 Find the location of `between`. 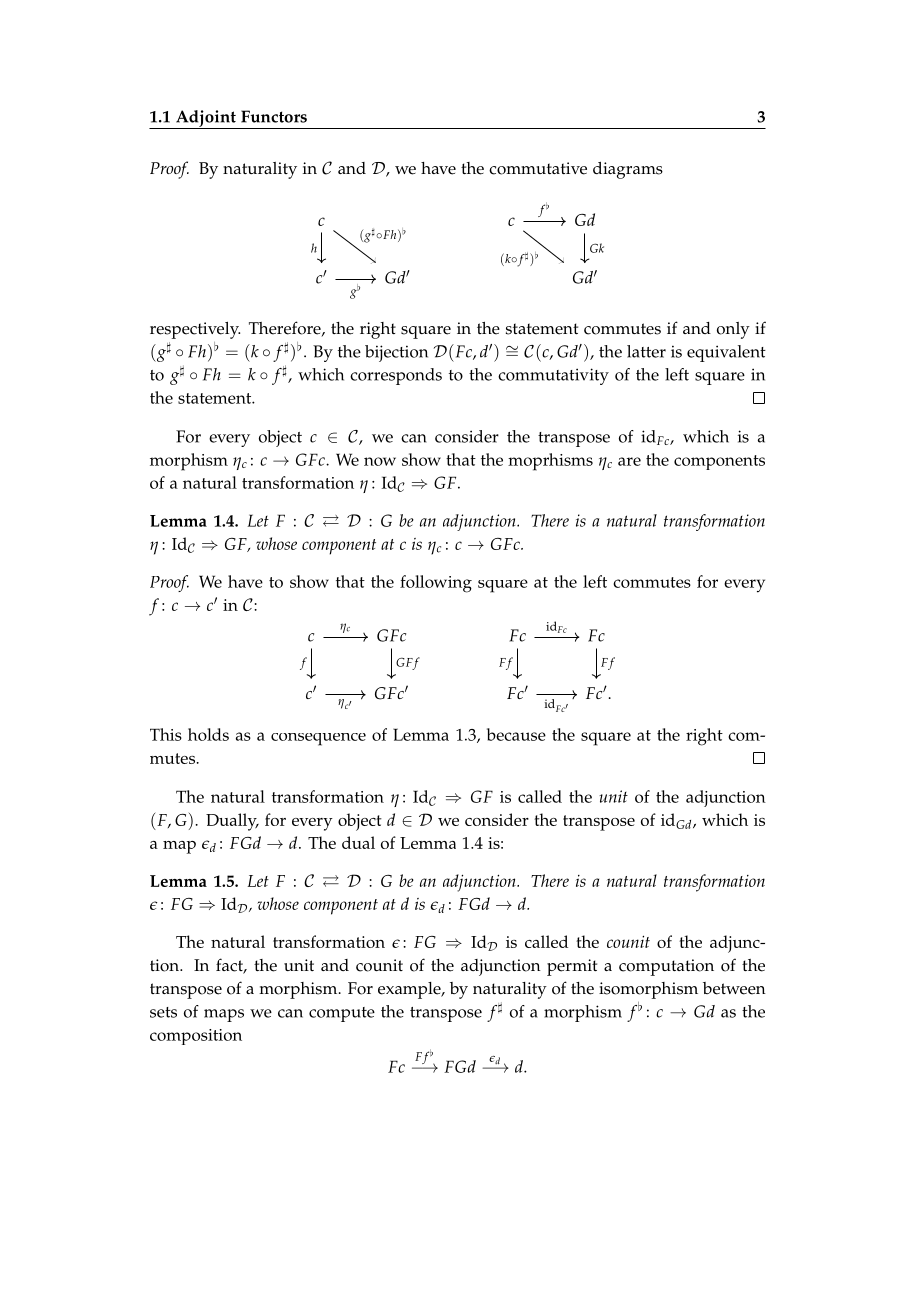

between is located at coordinates (734, 988).
